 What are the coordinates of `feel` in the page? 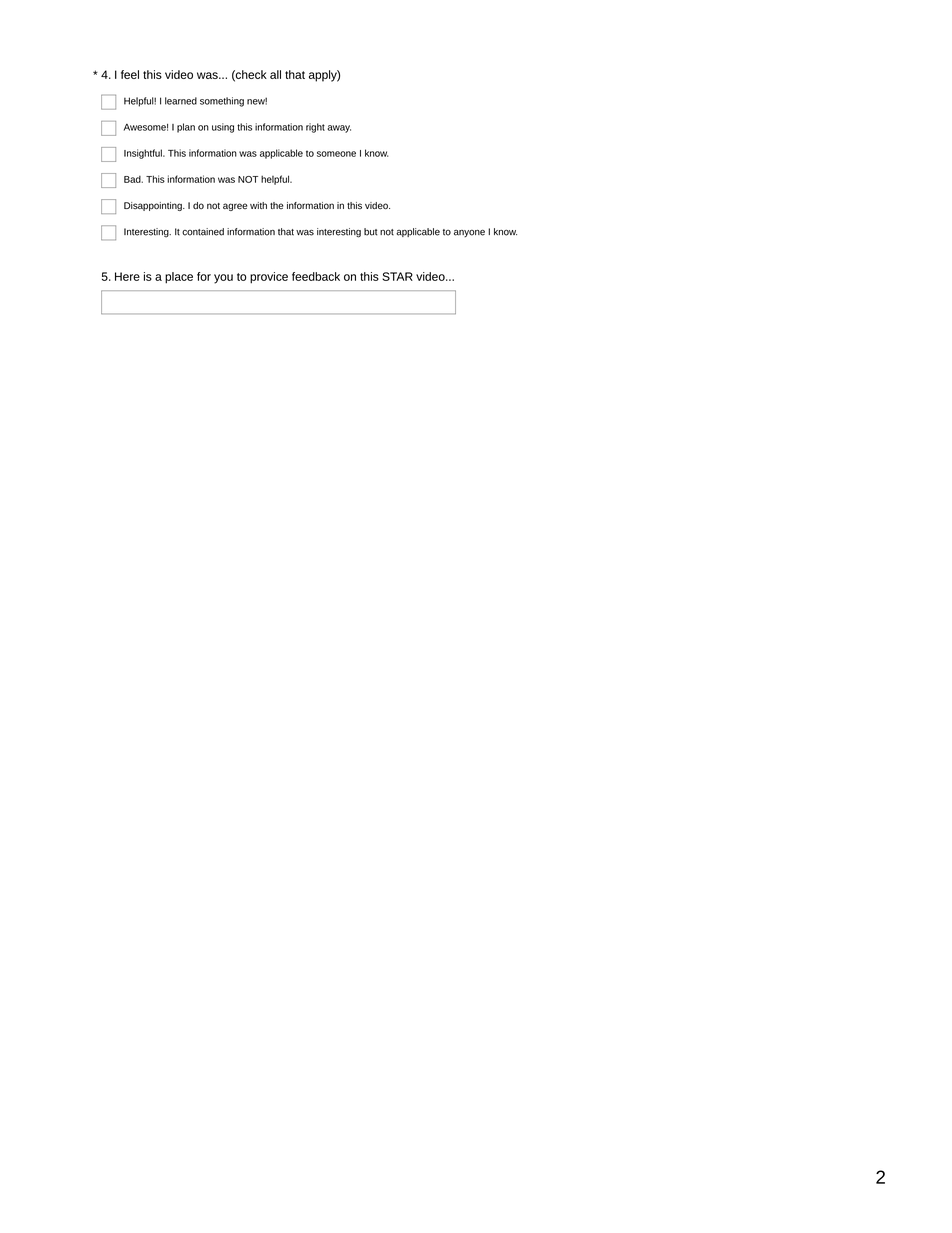 It's located at (130, 74).
